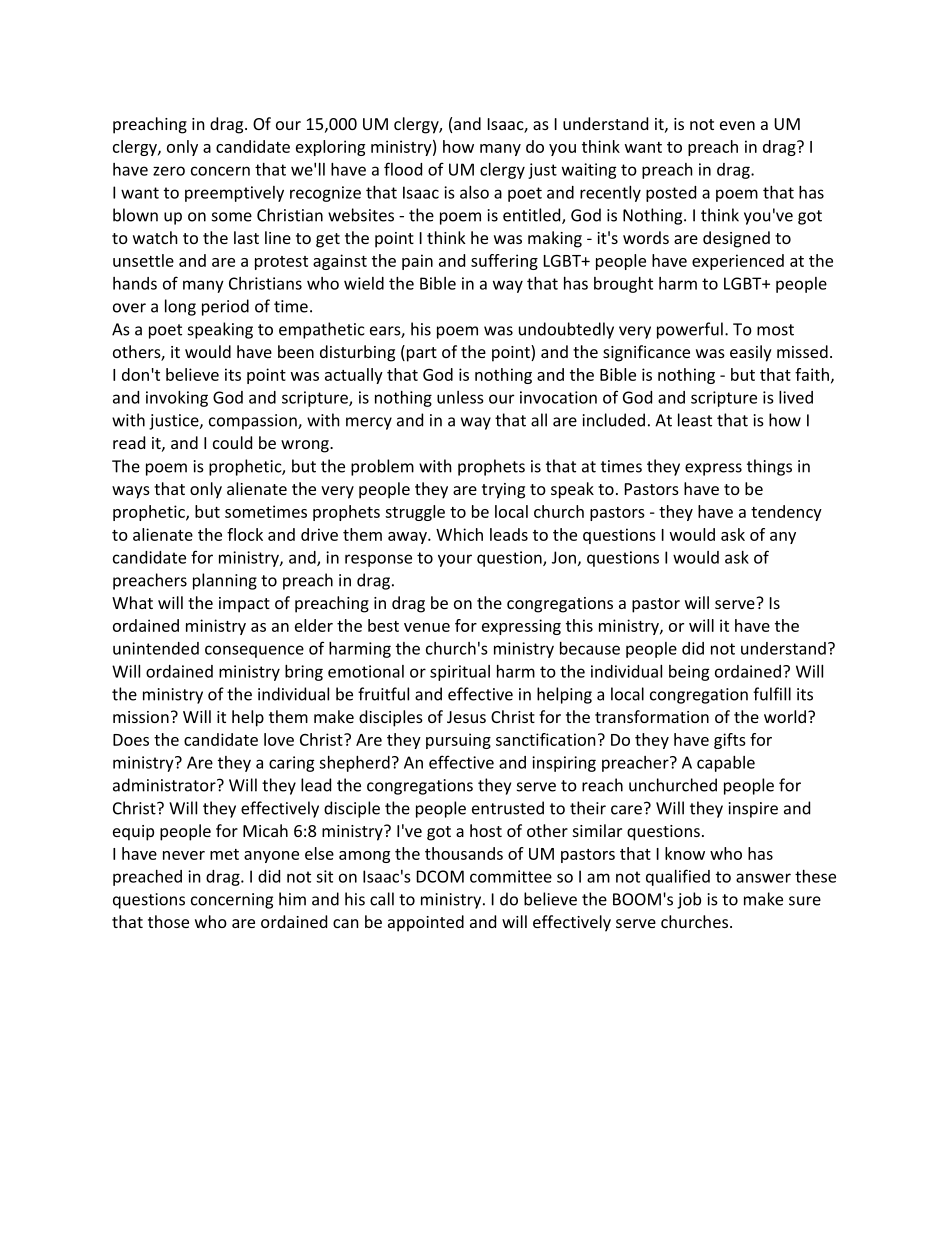 The image size is (952, 1233). What do you see at coordinates (245, 534) in the screenshot?
I see `flock` at bounding box center [245, 534].
